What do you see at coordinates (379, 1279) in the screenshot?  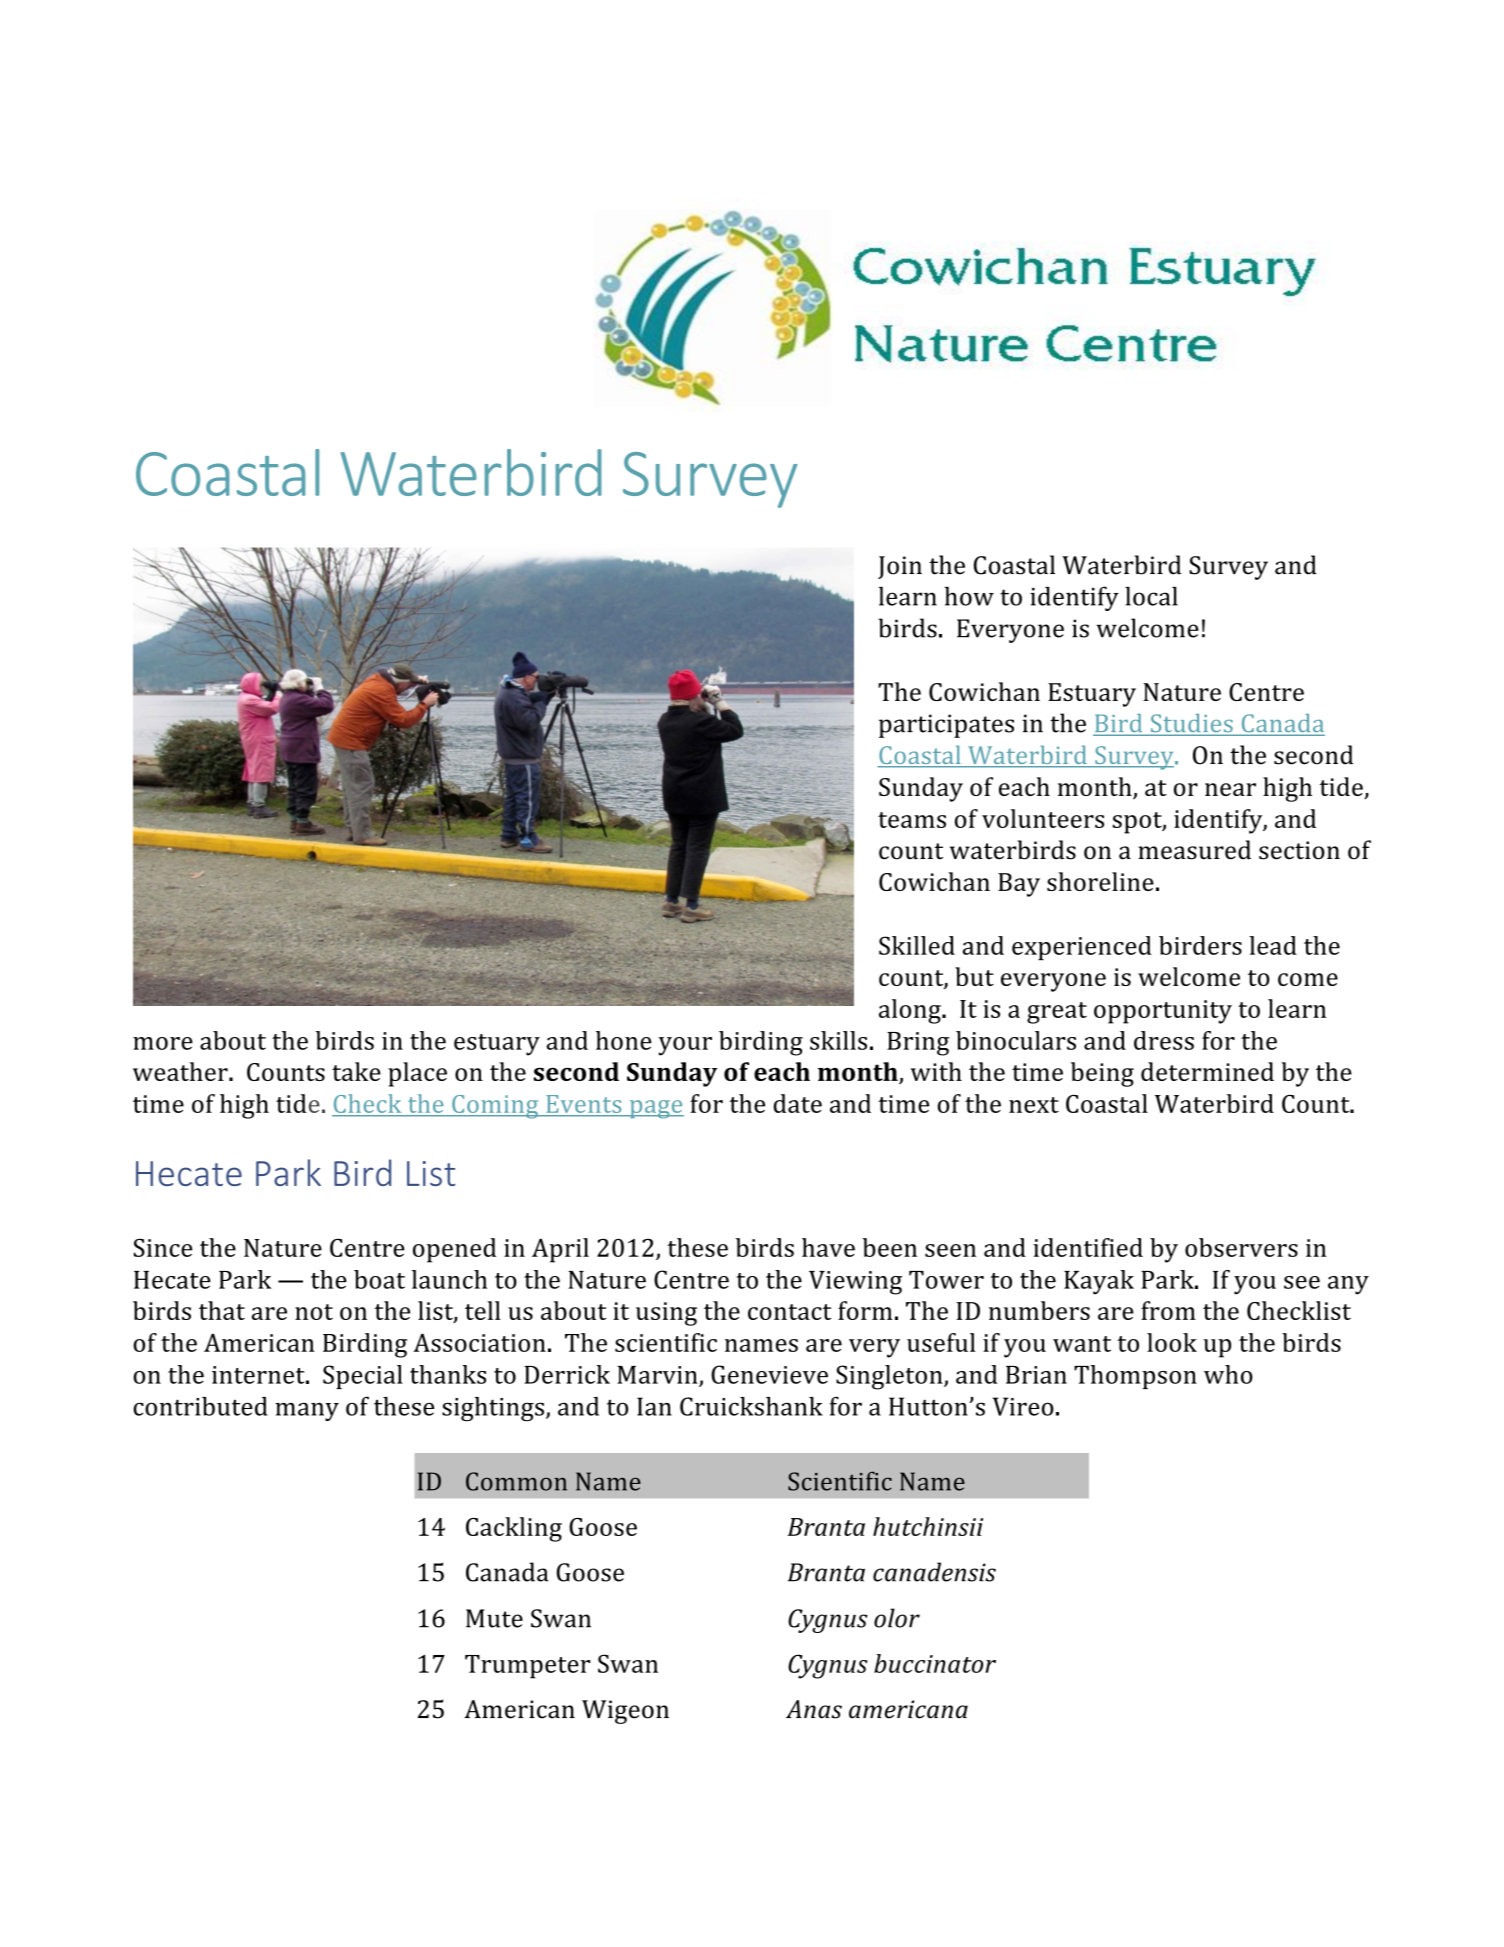 I see `boat` at bounding box center [379, 1279].
